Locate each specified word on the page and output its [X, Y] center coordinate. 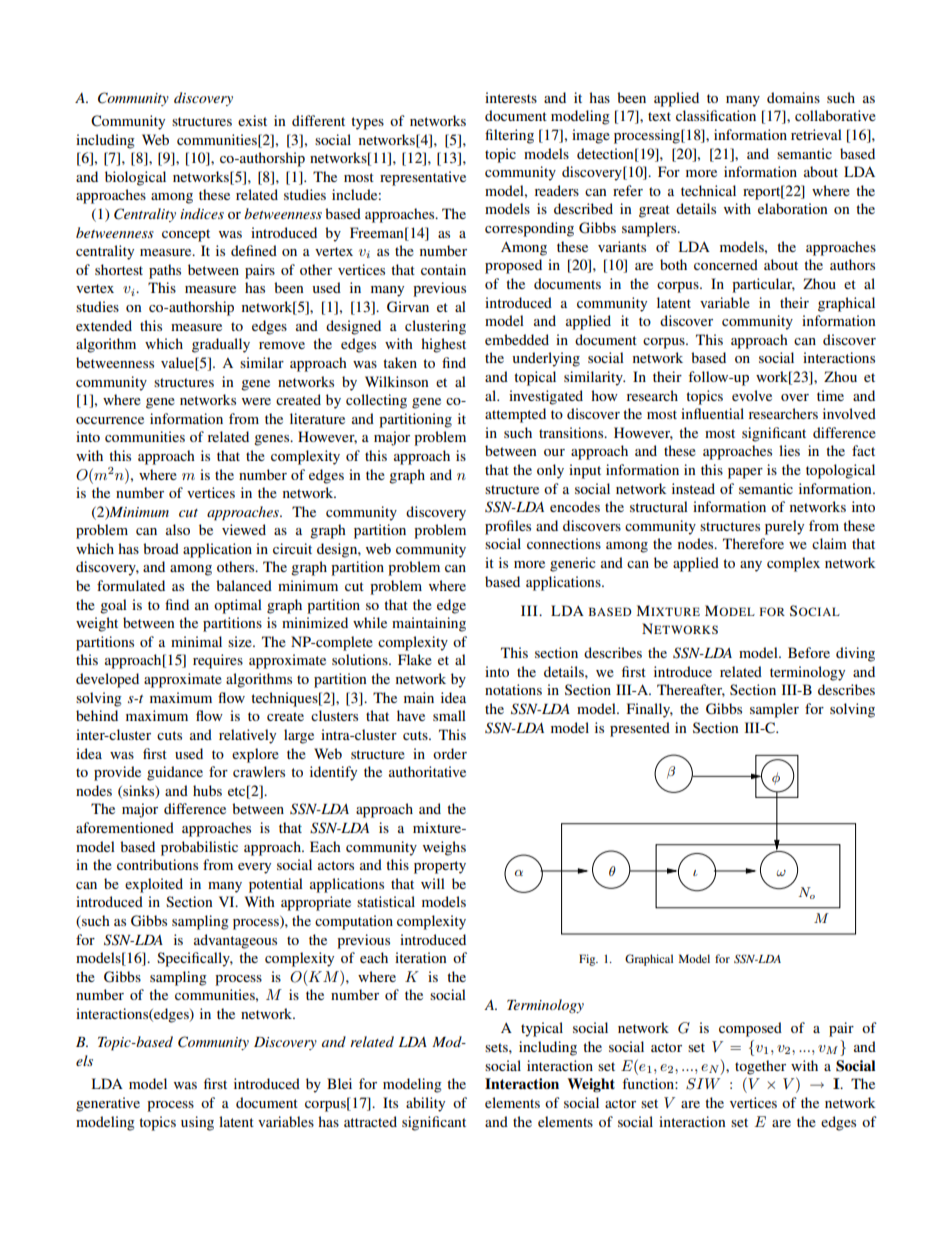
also [178, 529]
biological [135, 178]
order [450, 753]
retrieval [816, 134]
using [197, 1123]
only [550, 471]
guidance [175, 773]
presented [640, 729]
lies [789, 450]
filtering [509, 136]
